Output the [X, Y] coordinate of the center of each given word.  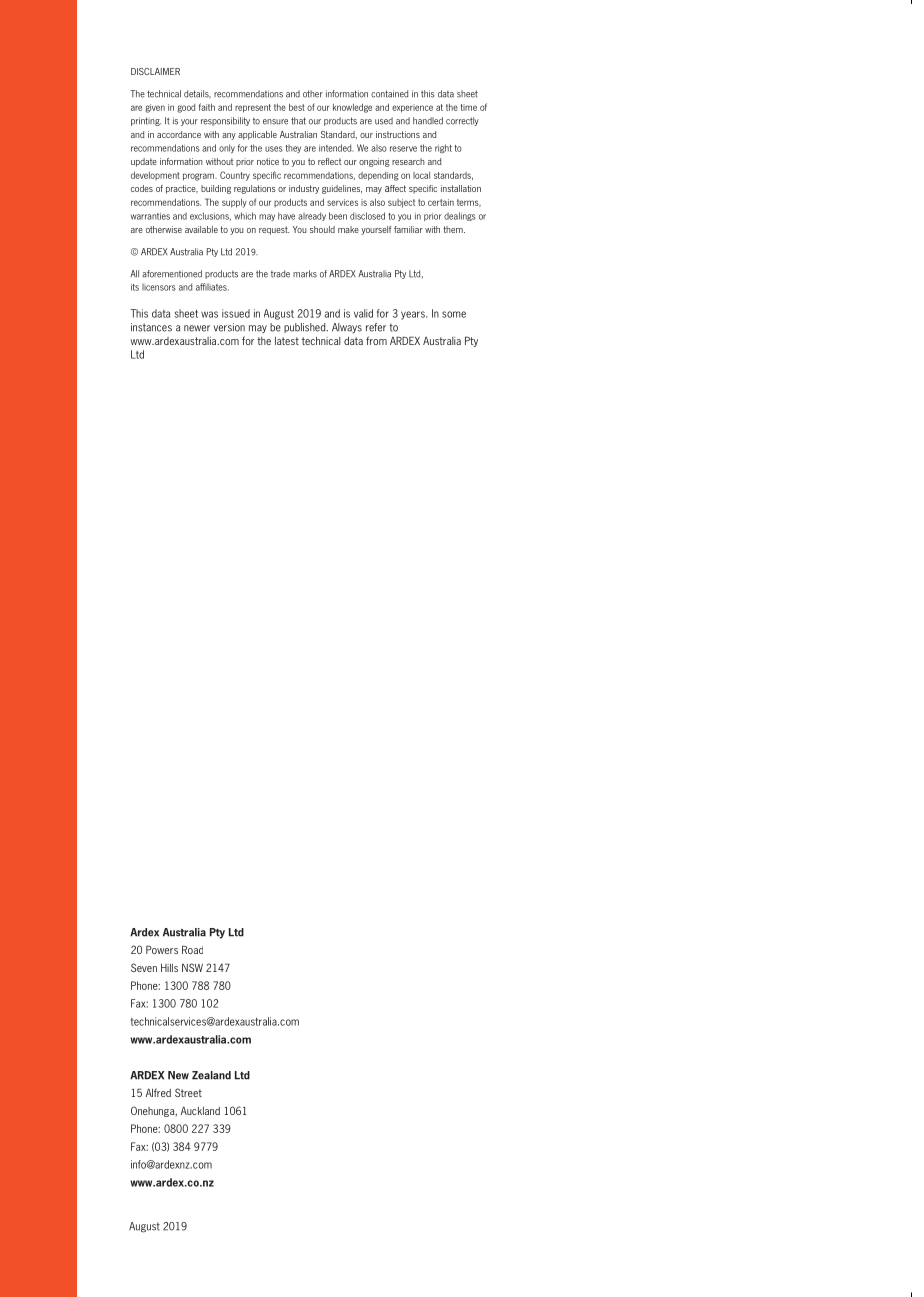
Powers [162, 949]
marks [305, 274]
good [186, 108]
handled [428, 121]
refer [376, 327]
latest [287, 341]
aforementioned [172, 274]
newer [197, 328]
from [376, 340]
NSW [192, 967]
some [454, 314]
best [297, 107]
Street [188, 1092]
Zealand [211, 1075]
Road [192, 949]
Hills [169, 968]
